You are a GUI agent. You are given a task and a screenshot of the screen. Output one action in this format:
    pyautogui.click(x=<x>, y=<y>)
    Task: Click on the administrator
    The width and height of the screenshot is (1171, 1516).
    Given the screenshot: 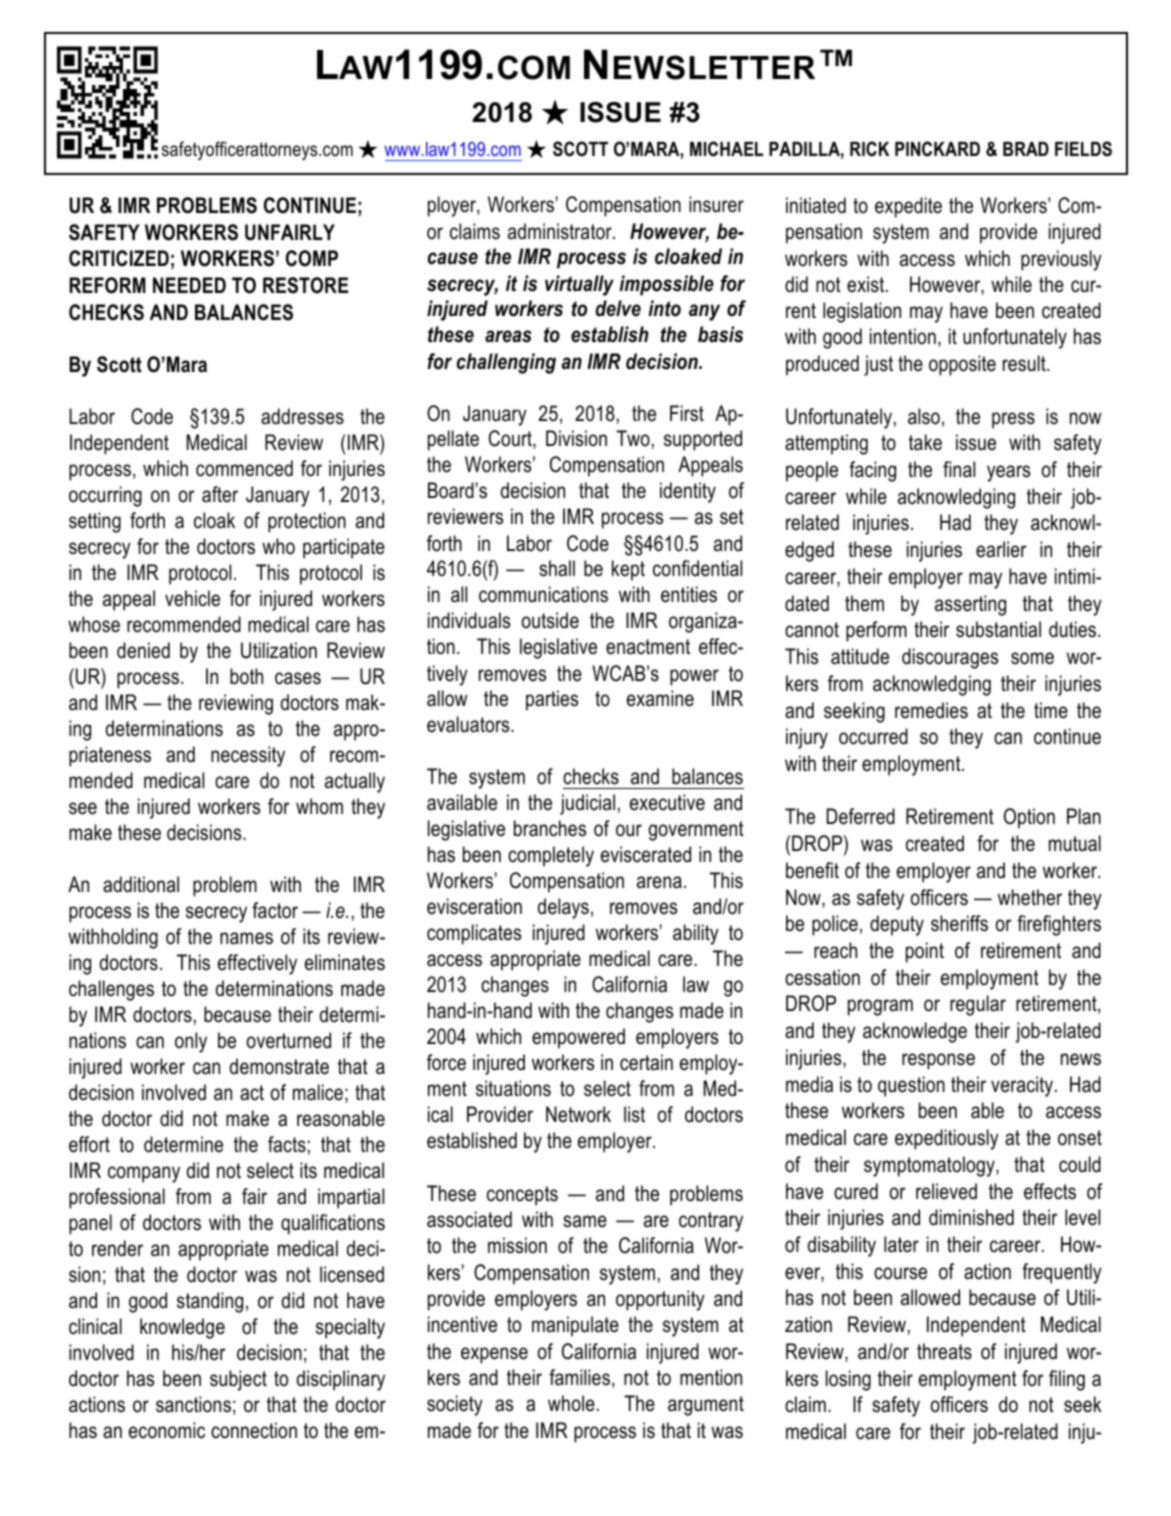 What is the action you would take?
    pyautogui.click(x=561, y=231)
